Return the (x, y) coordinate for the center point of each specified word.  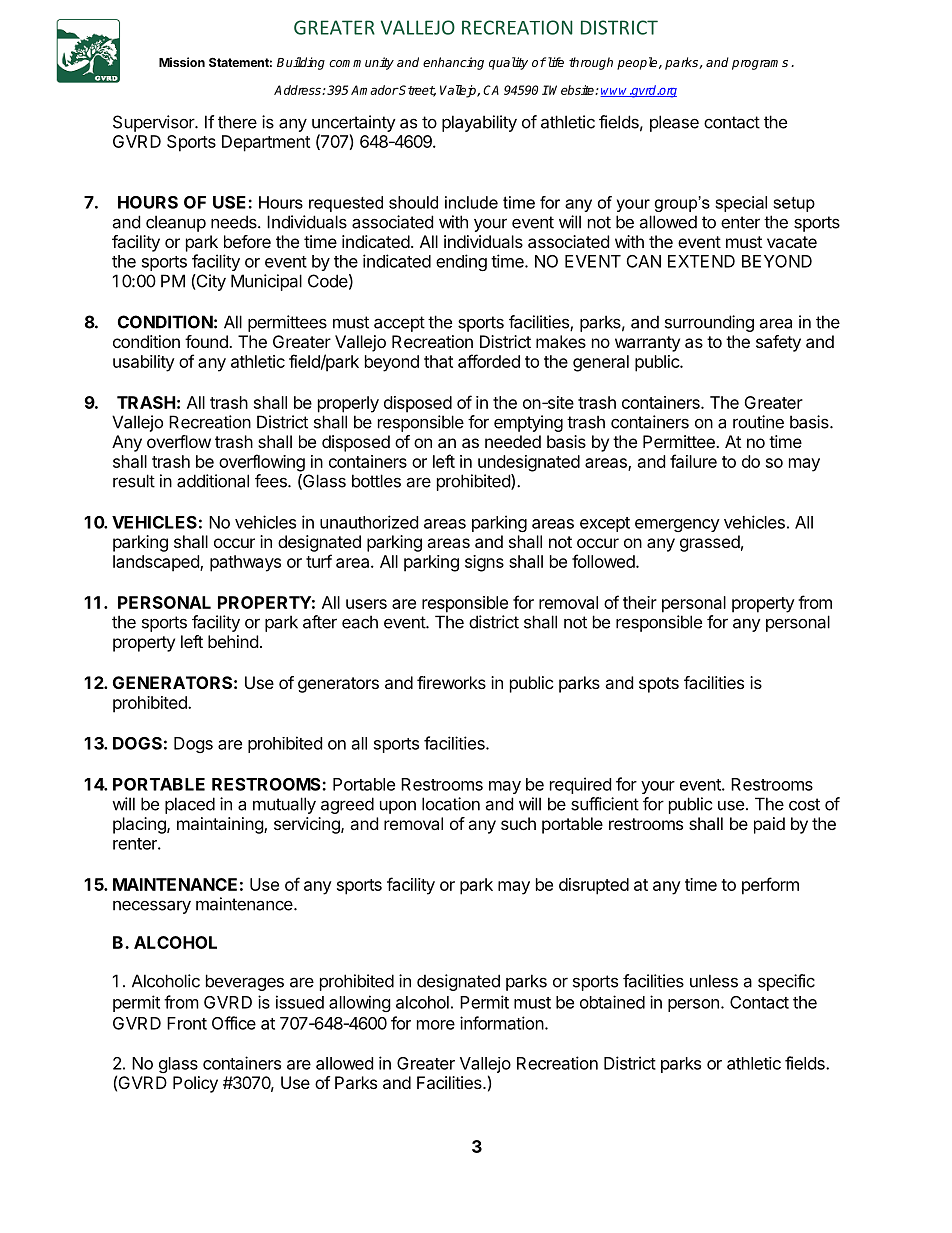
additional (213, 481)
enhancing (453, 63)
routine (758, 422)
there (237, 122)
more (436, 1025)
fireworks (451, 682)
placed (190, 805)
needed (513, 441)
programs (760, 65)
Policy (195, 1084)
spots (659, 685)
